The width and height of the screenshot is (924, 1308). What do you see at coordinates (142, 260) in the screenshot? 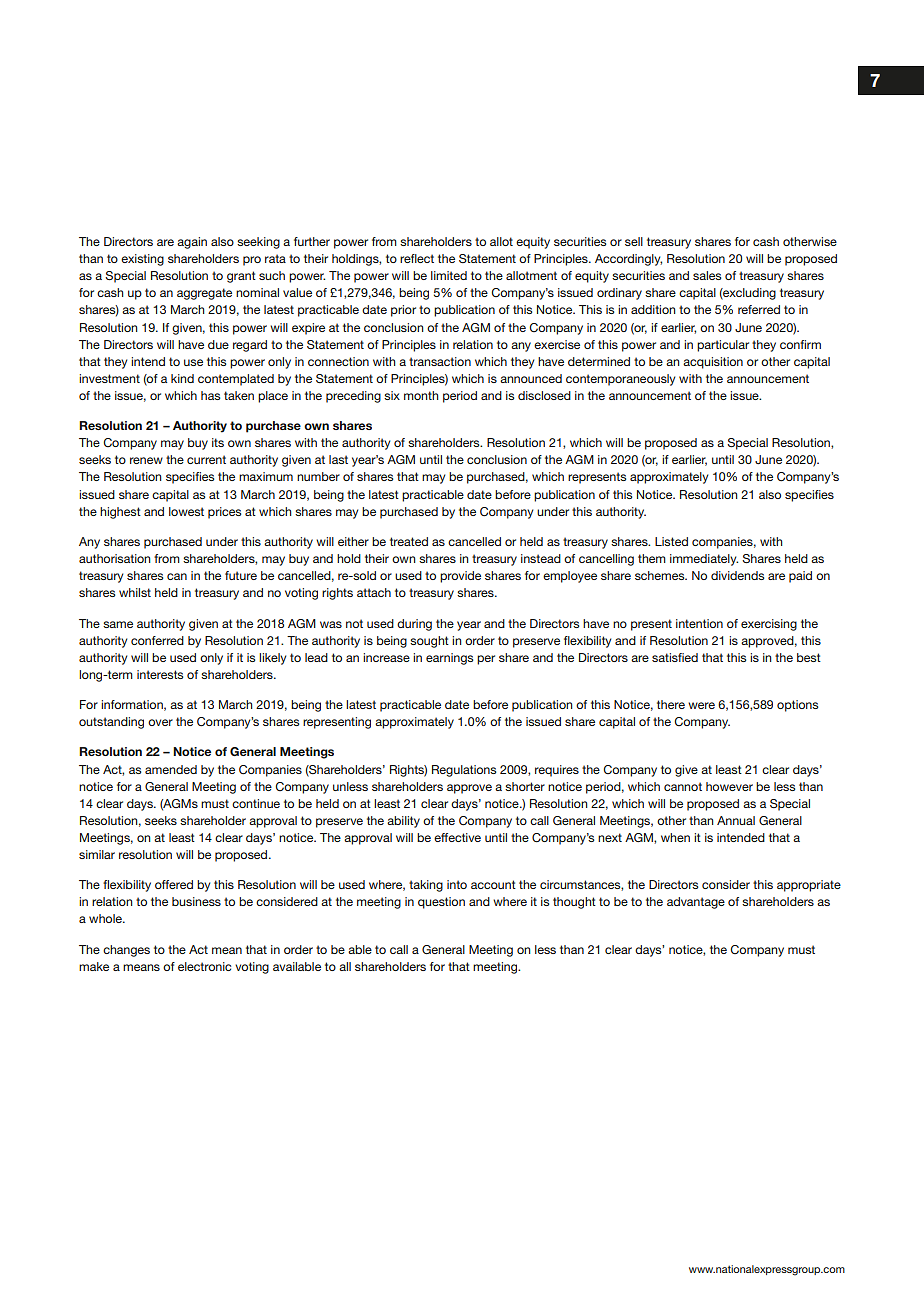
I see `existing` at bounding box center [142, 260].
